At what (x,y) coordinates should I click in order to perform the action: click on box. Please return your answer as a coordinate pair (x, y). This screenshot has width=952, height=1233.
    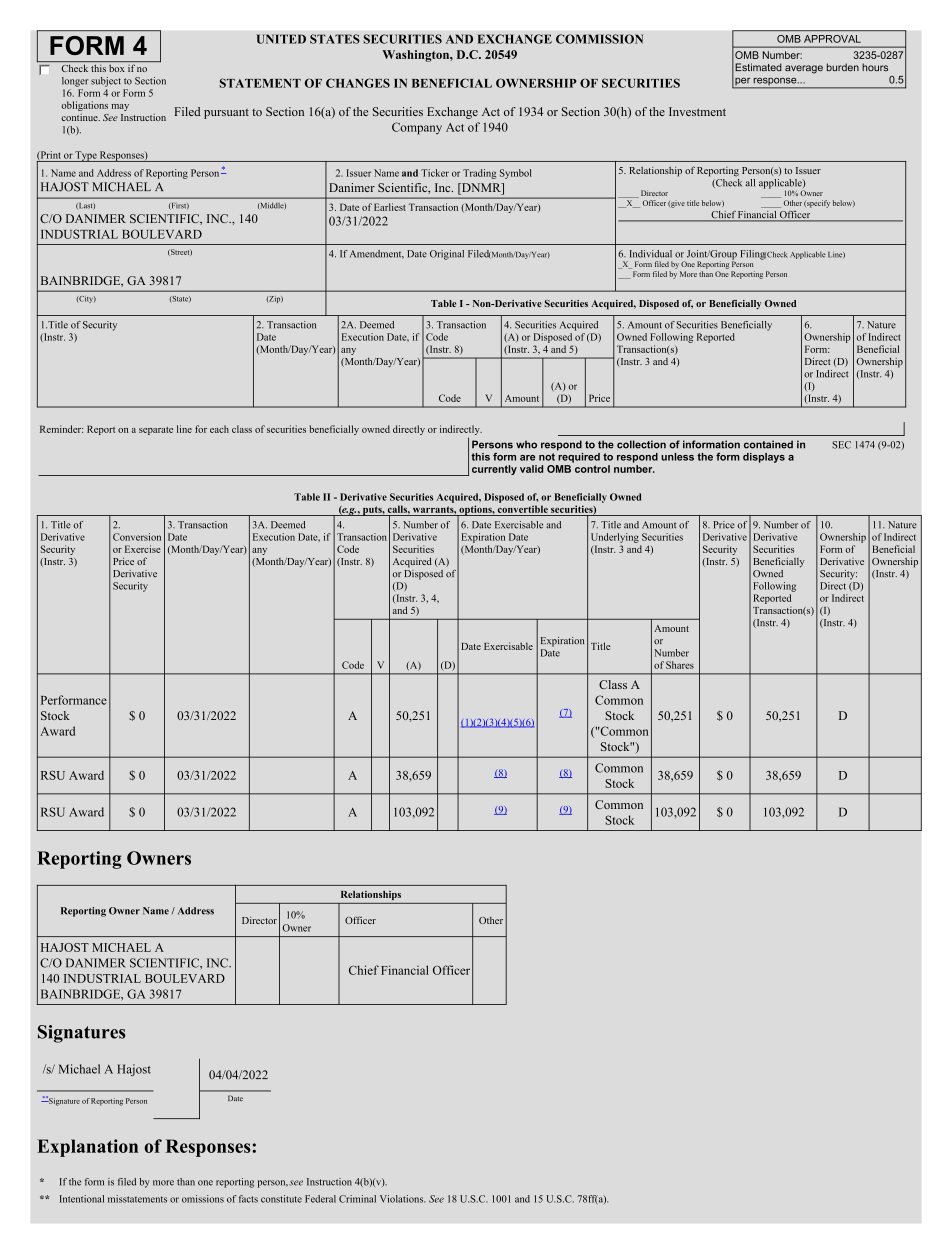
    Looking at the image, I should click on (117, 68).
